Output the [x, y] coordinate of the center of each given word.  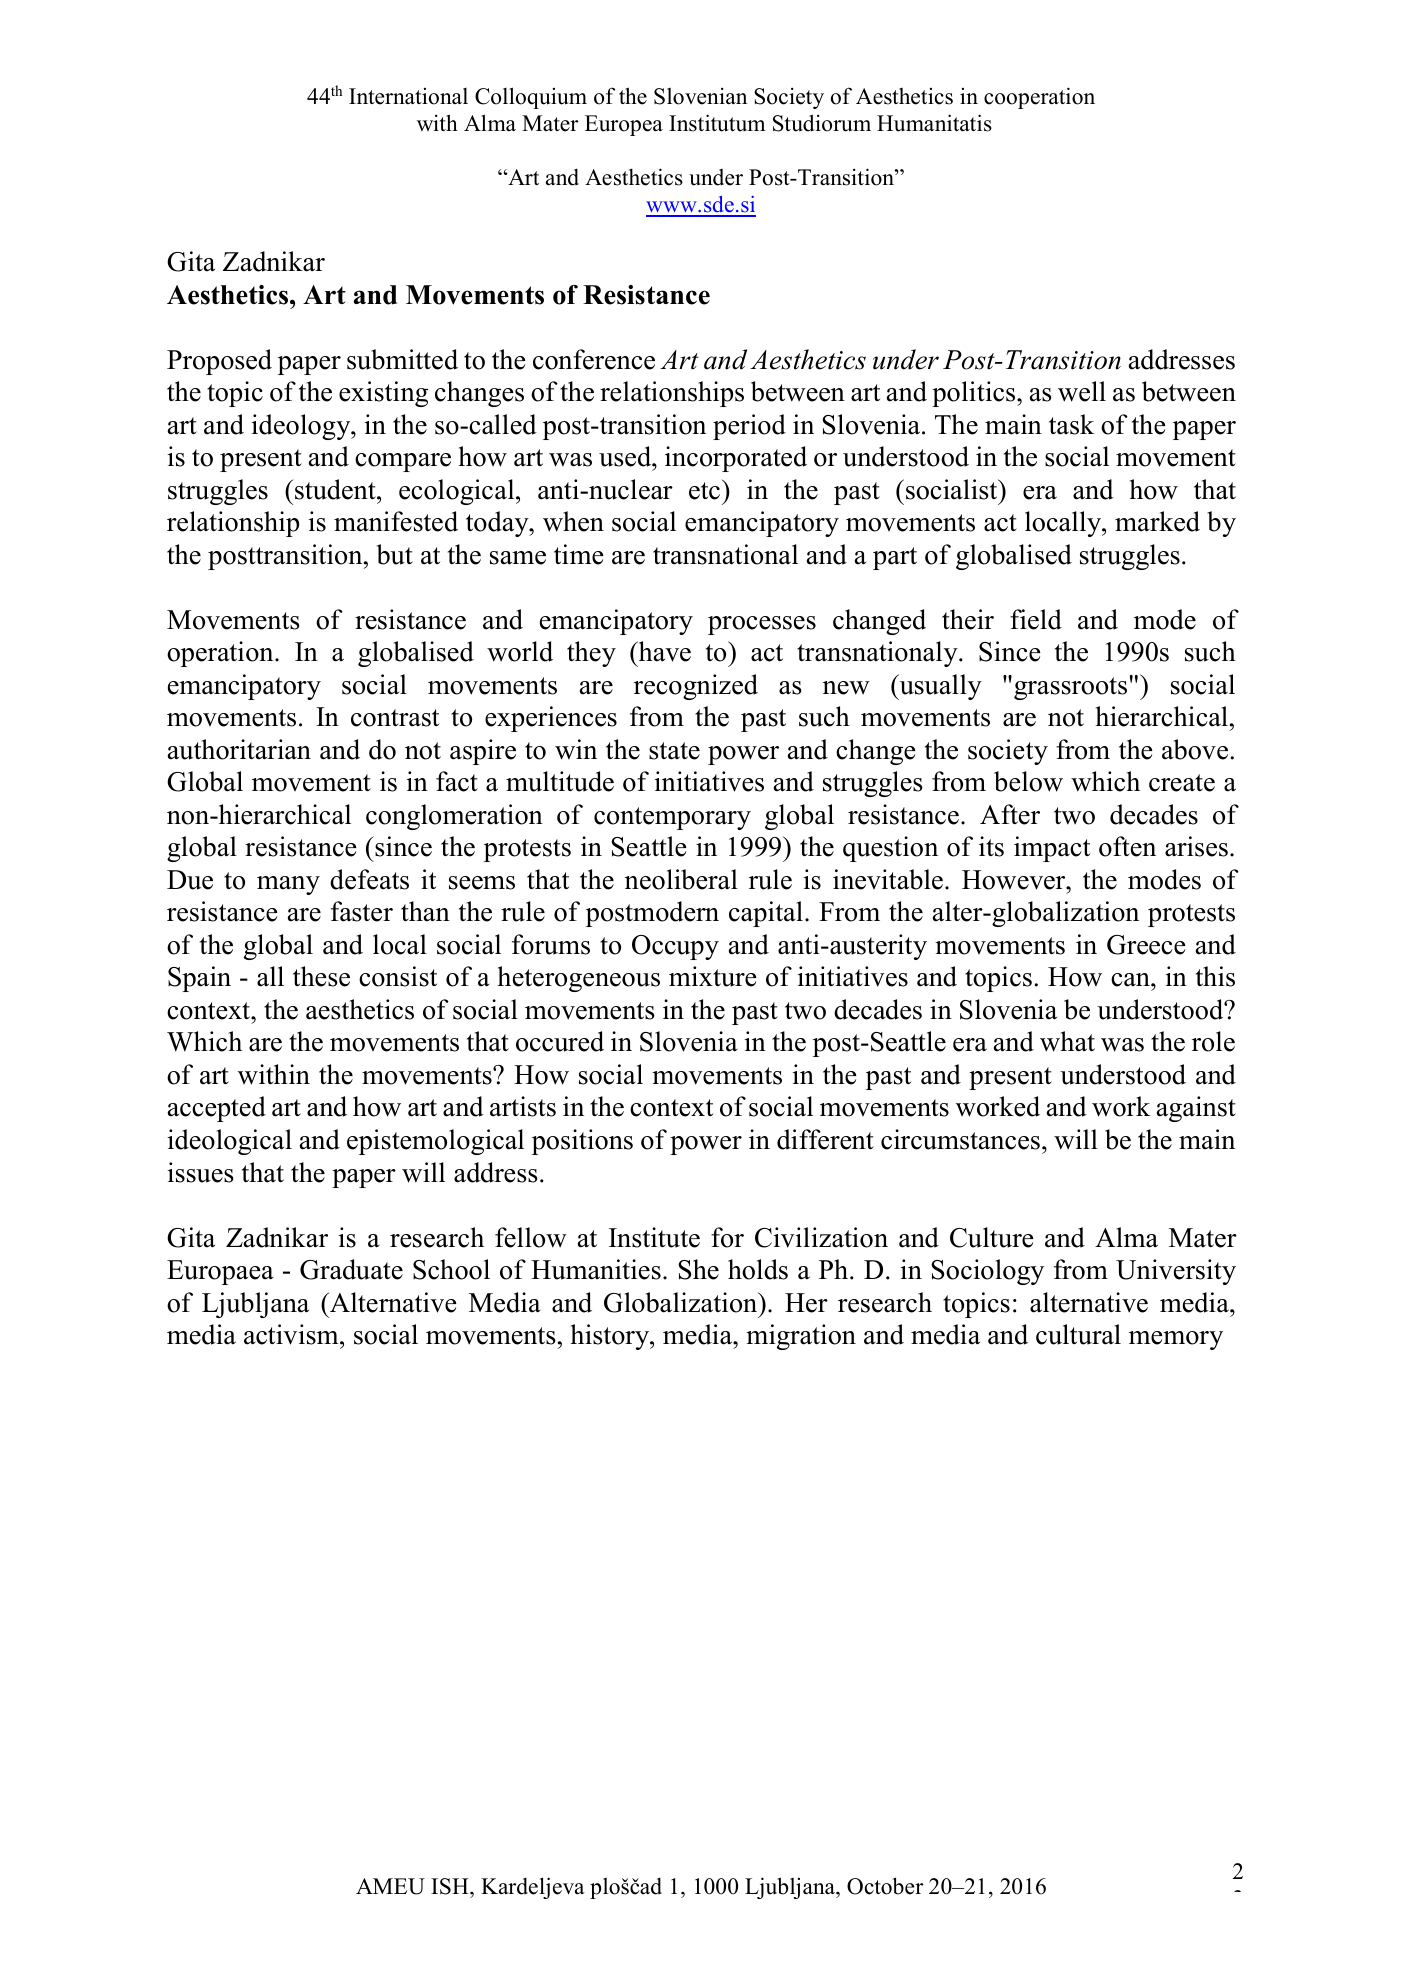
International [408, 96]
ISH [451, 1886]
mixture [713, 976]
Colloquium [531, 98]
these [321, 976]
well [1082, 391]
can [1131, 980]
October [885, 1886]
